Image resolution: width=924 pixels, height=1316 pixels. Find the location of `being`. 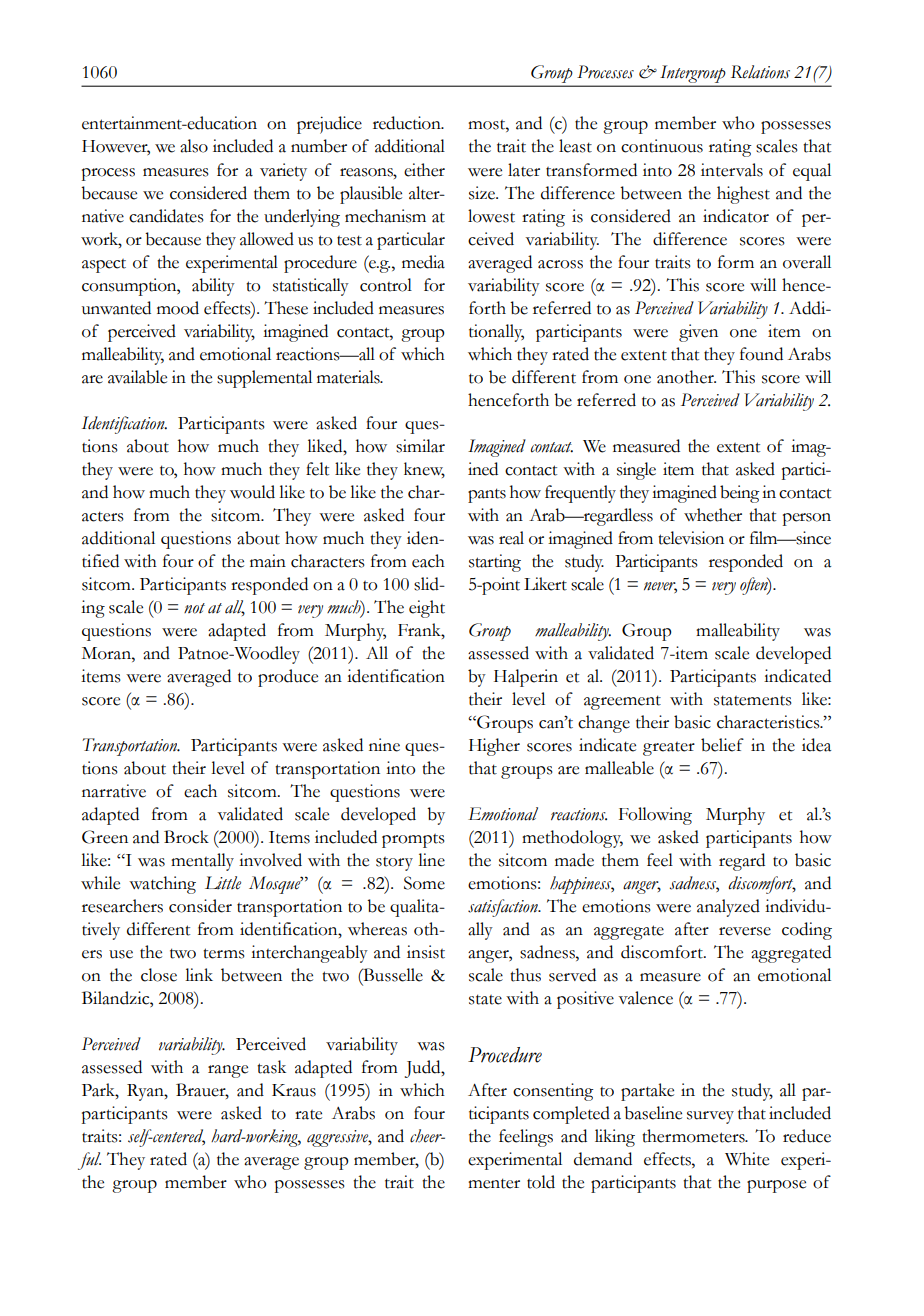

being is located at coordinates (740, 494).
